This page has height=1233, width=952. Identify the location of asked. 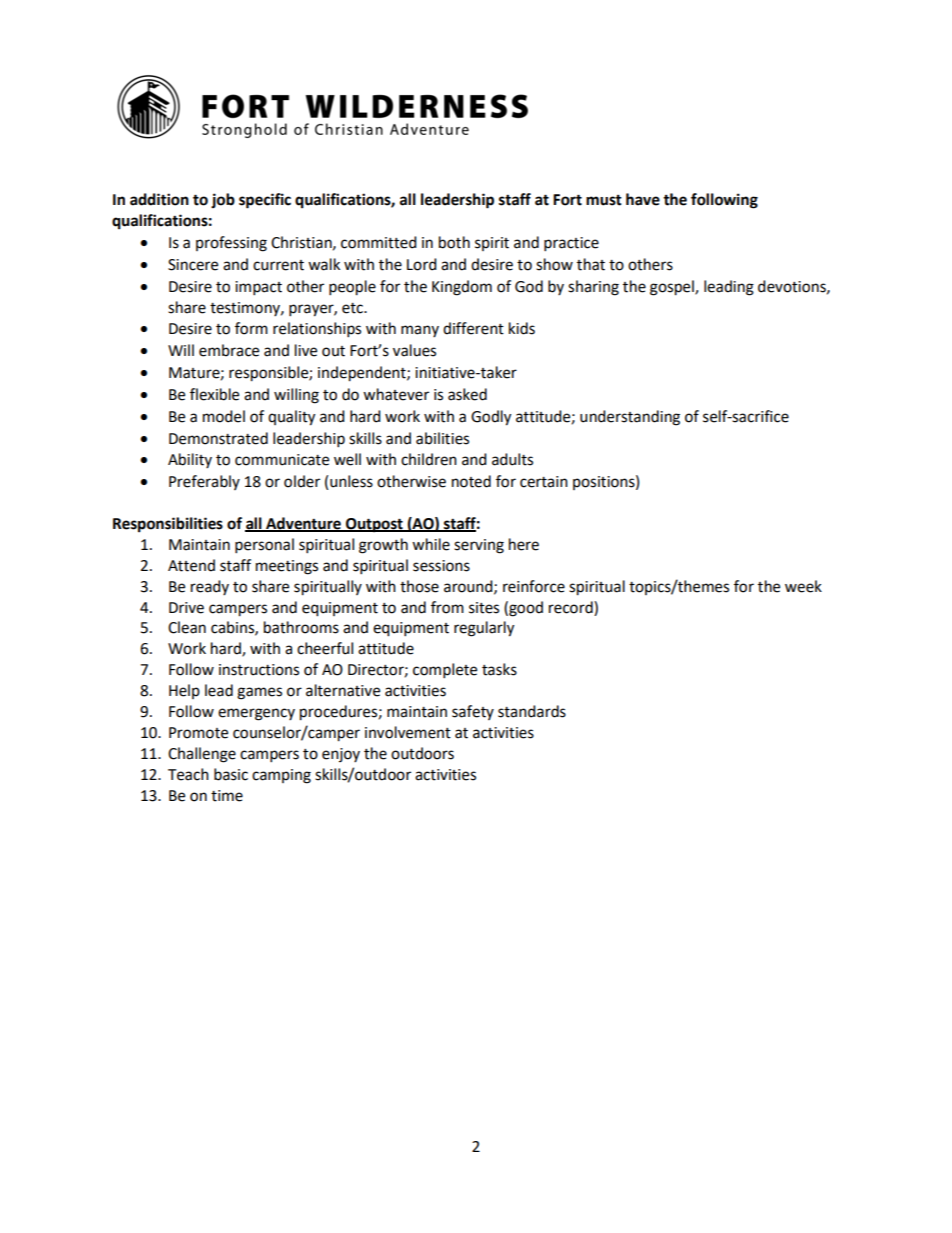
(467, 394).
